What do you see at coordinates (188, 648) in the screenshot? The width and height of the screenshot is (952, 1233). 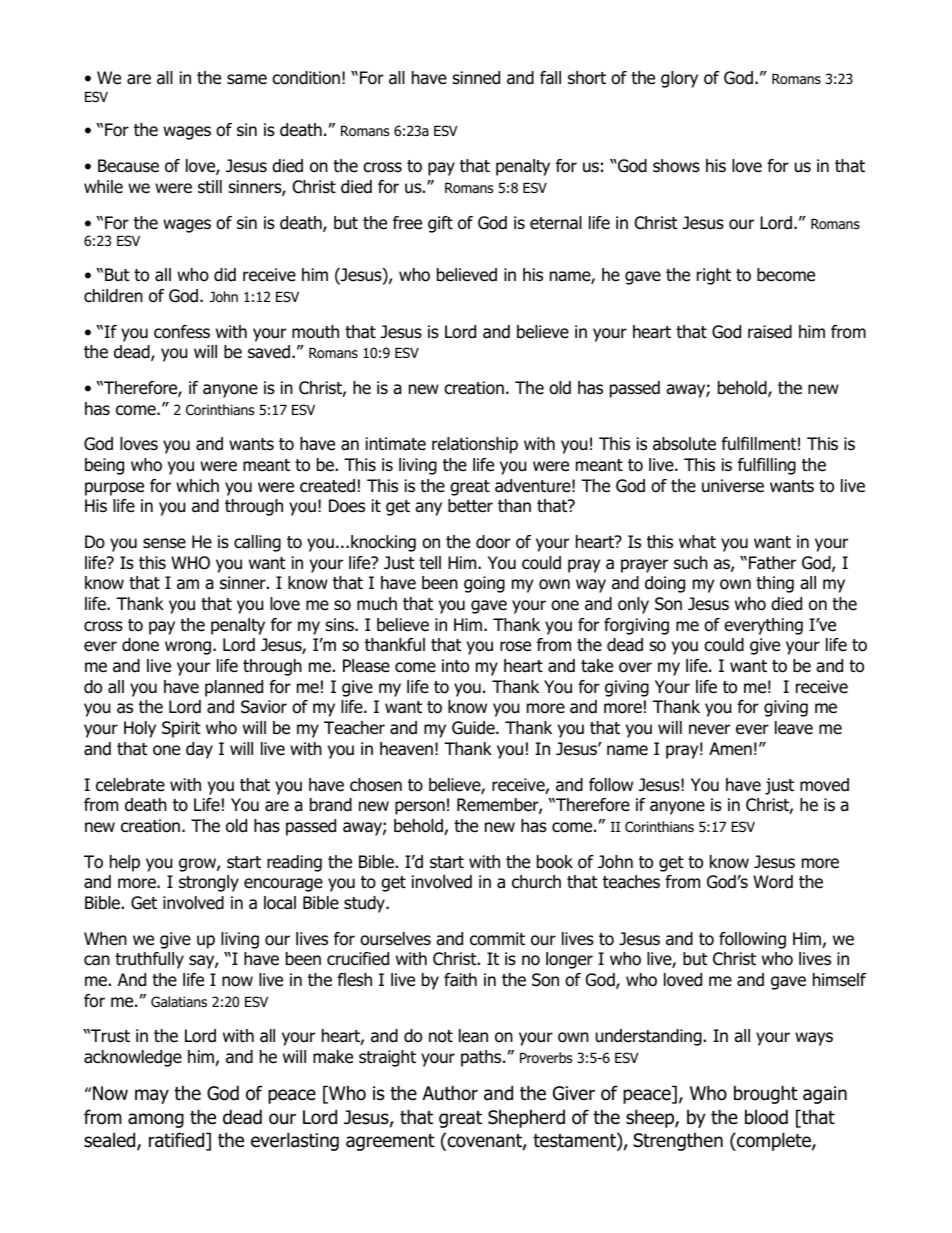 I see `wrong` at bounding box center [188, 648].
